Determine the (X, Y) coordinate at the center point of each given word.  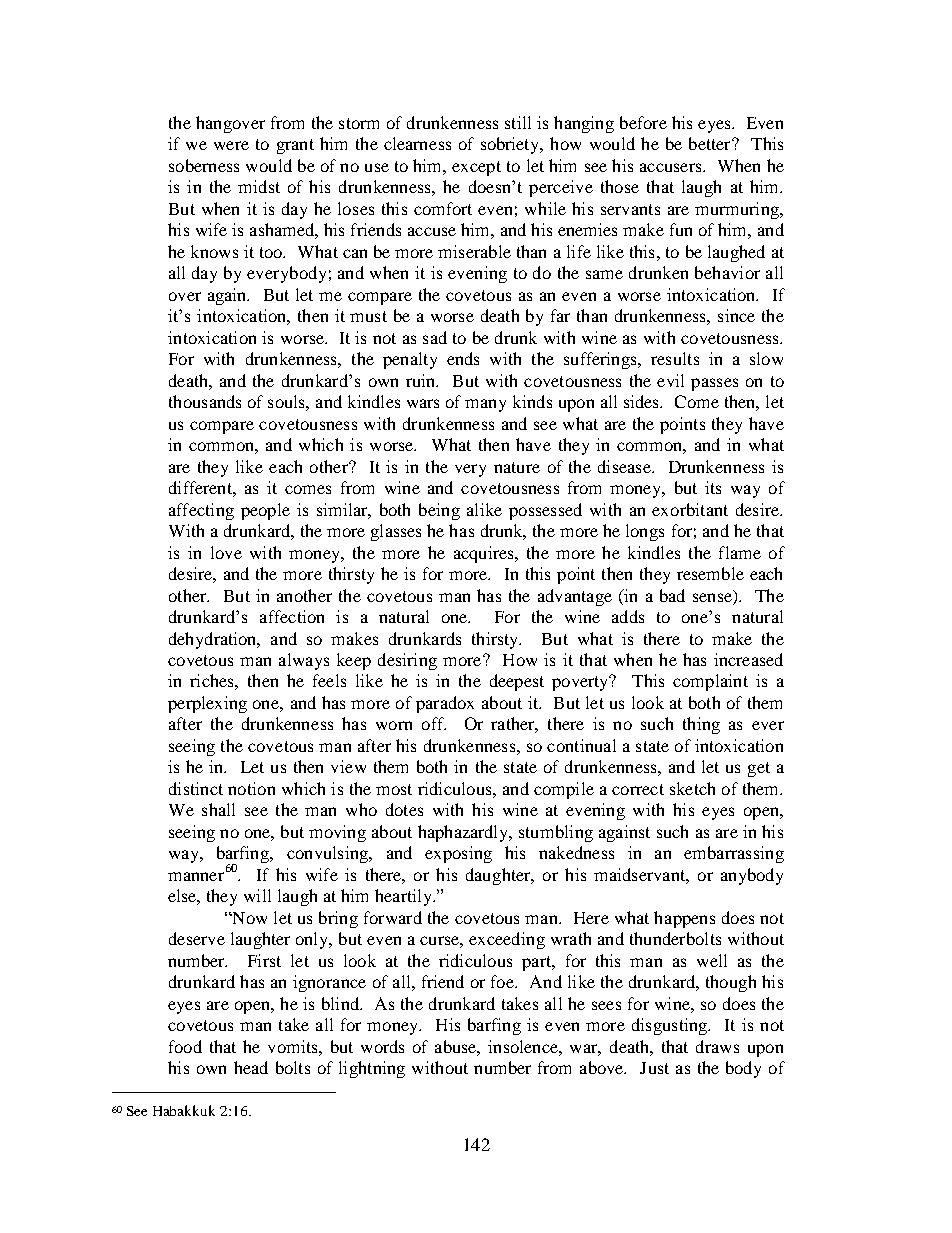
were (231, 145)
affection (292, 616)
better (711, 143)
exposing (458, 854)
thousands (205, 401)
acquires (485, 554)
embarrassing (734, 854)
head (251, 1067)
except (476, 168)
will (257, 895)
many (485, 405)
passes (714, 384)
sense (713, 596)
